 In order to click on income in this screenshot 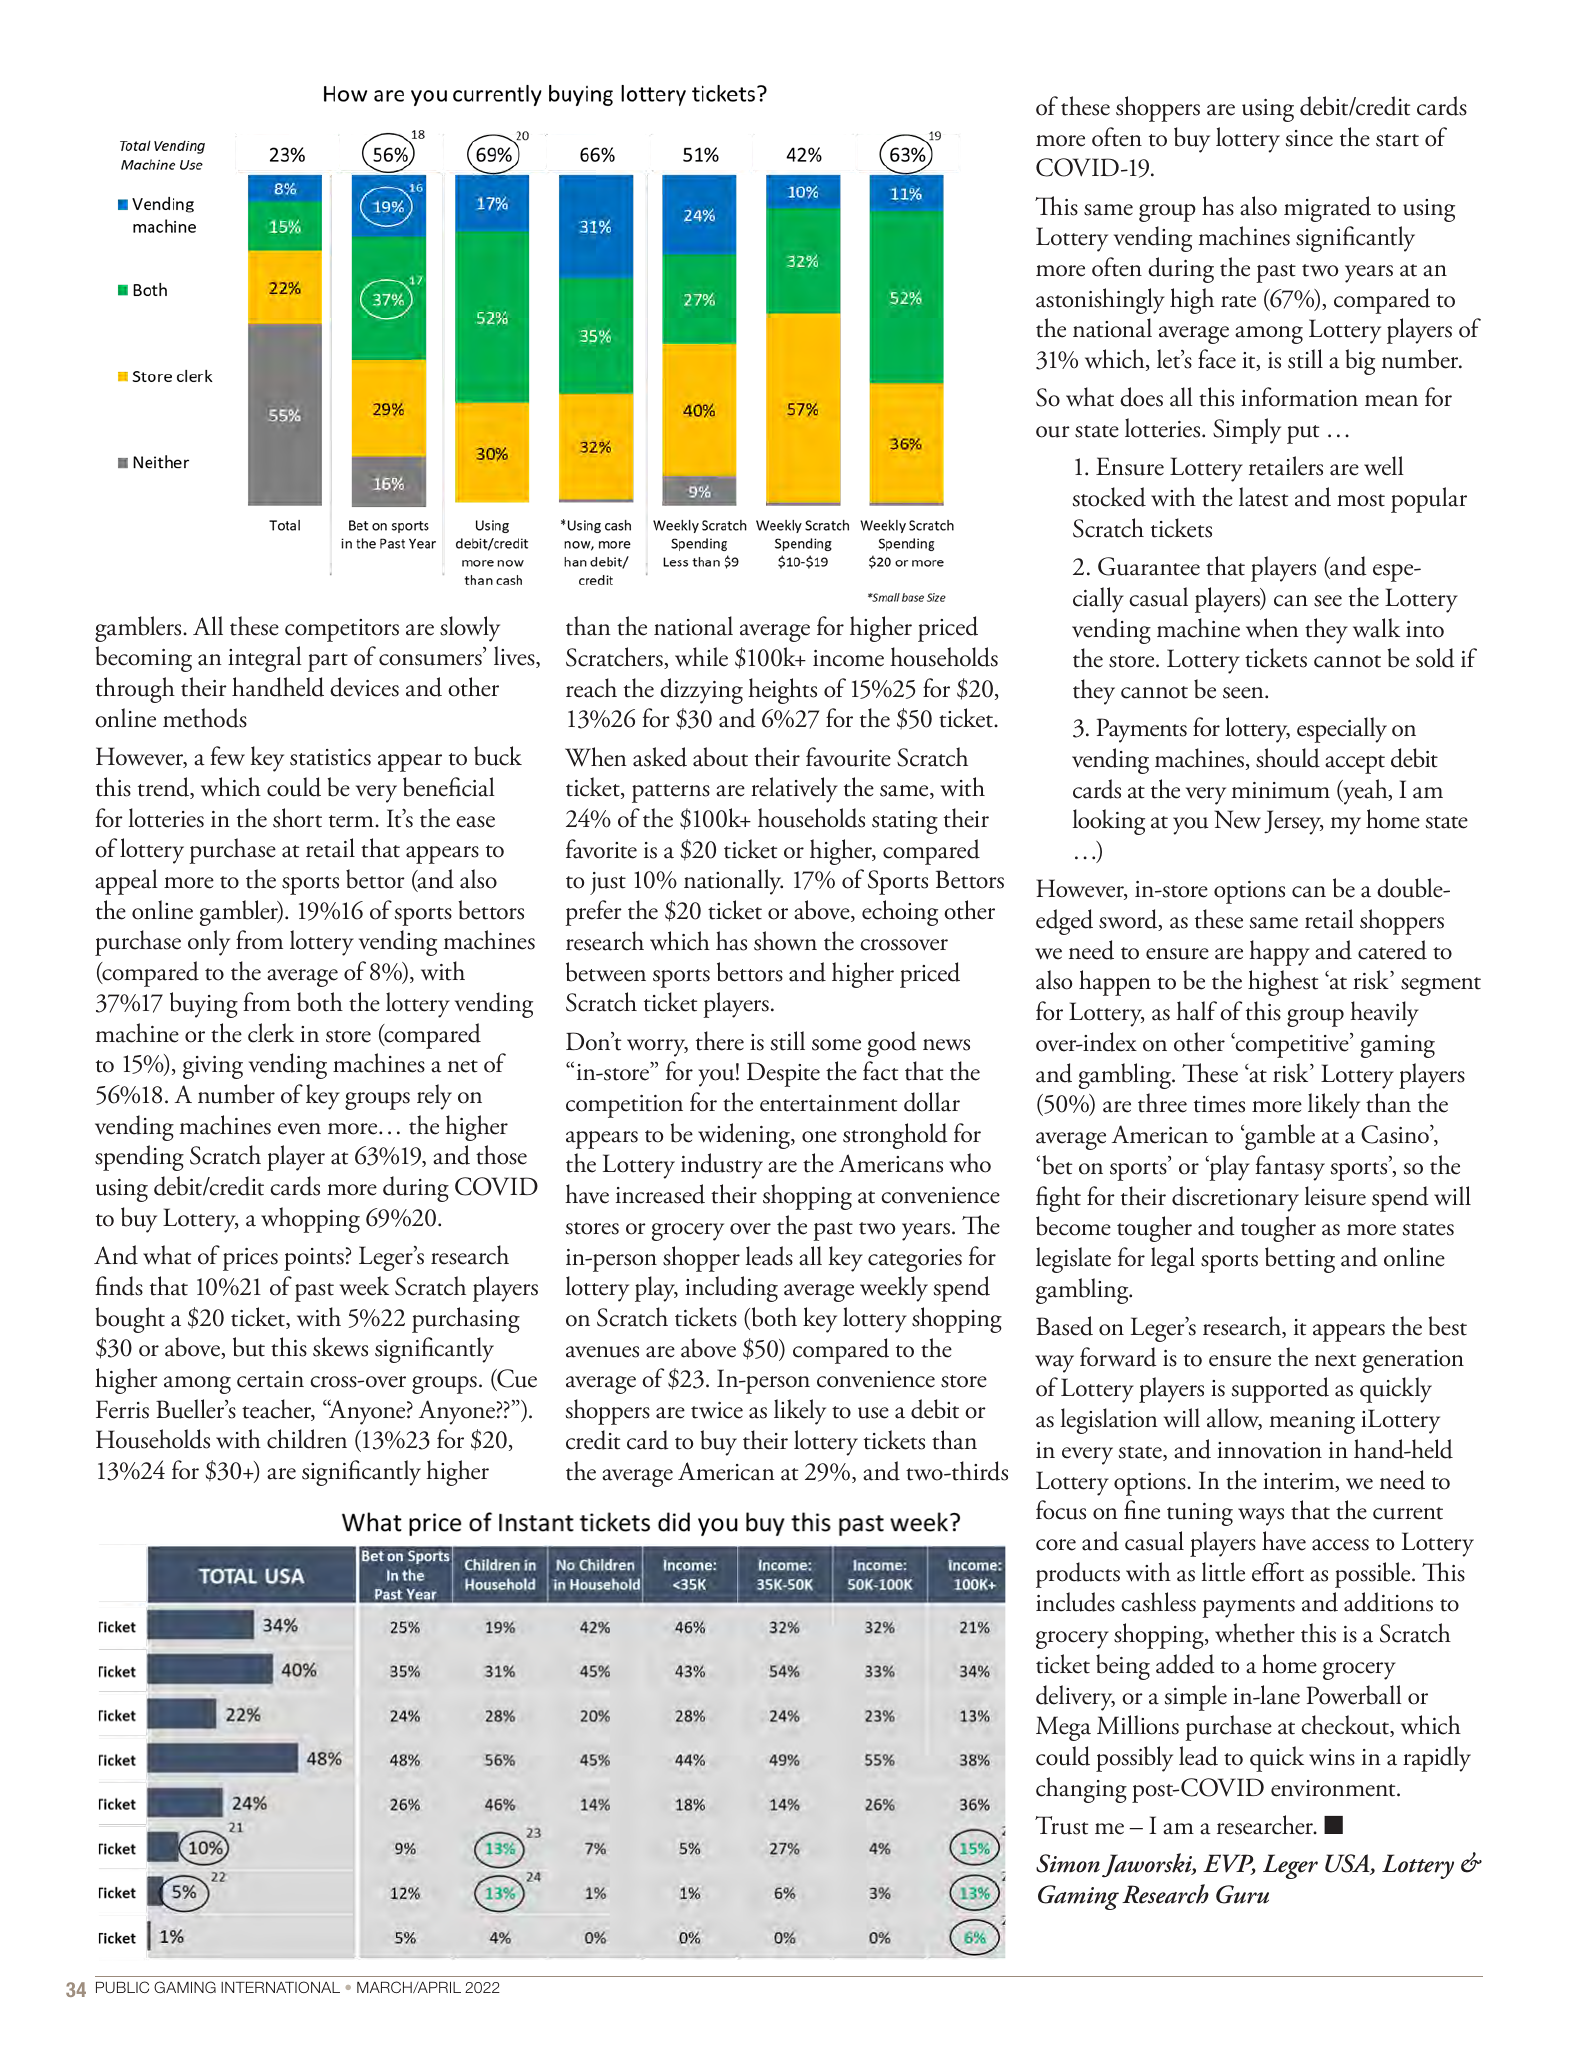, I will do `click(848, 658)`.
